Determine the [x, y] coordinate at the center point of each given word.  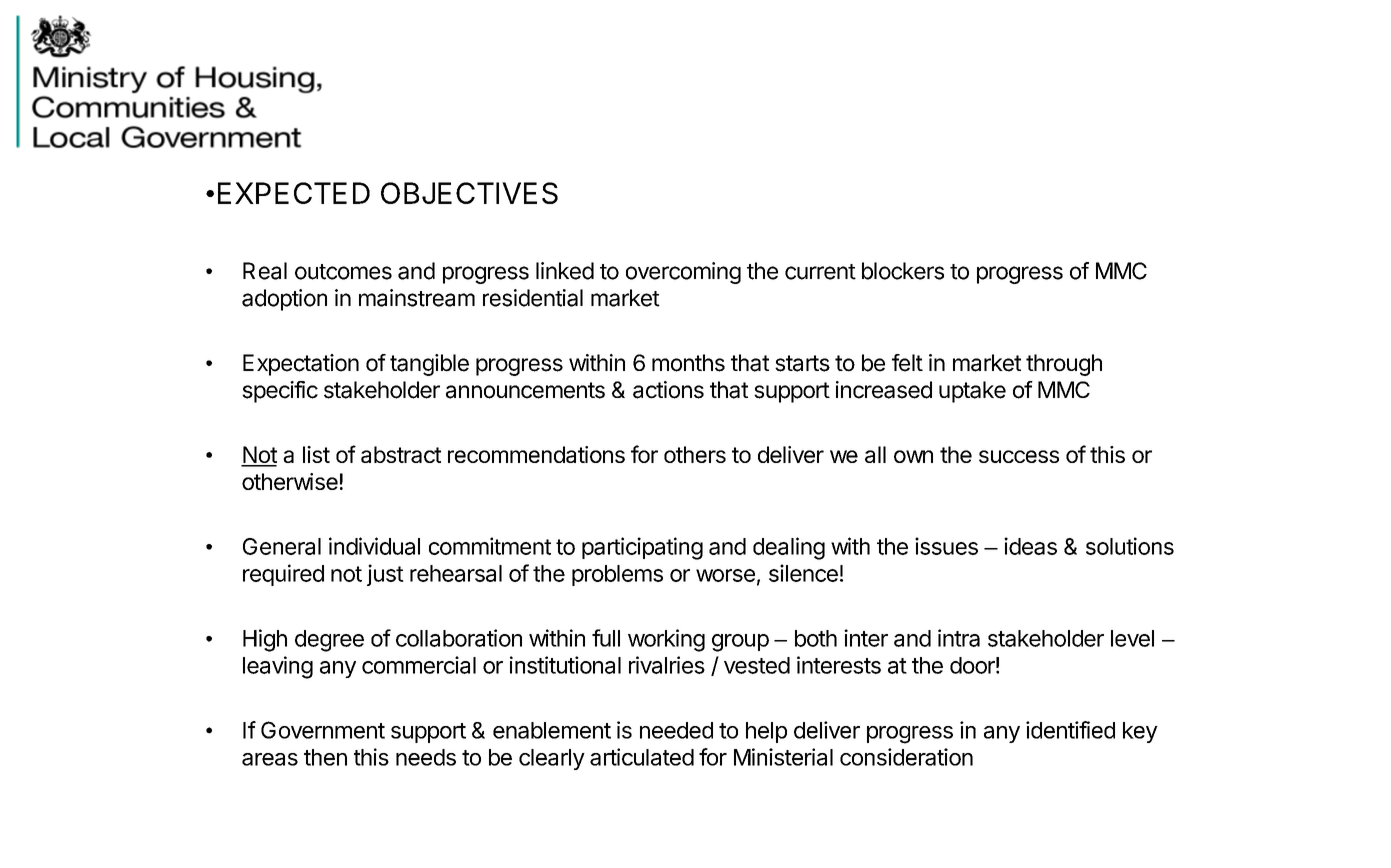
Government [323, 730]
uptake [972, 392]
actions [668, 390]
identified [1070, 730]
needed [676, 730]
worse [725, 575]
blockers [903, 271]
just [385, 575]
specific [280, 392]
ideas [1030, 546]
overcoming [683, 273]
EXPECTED [294, 193]
